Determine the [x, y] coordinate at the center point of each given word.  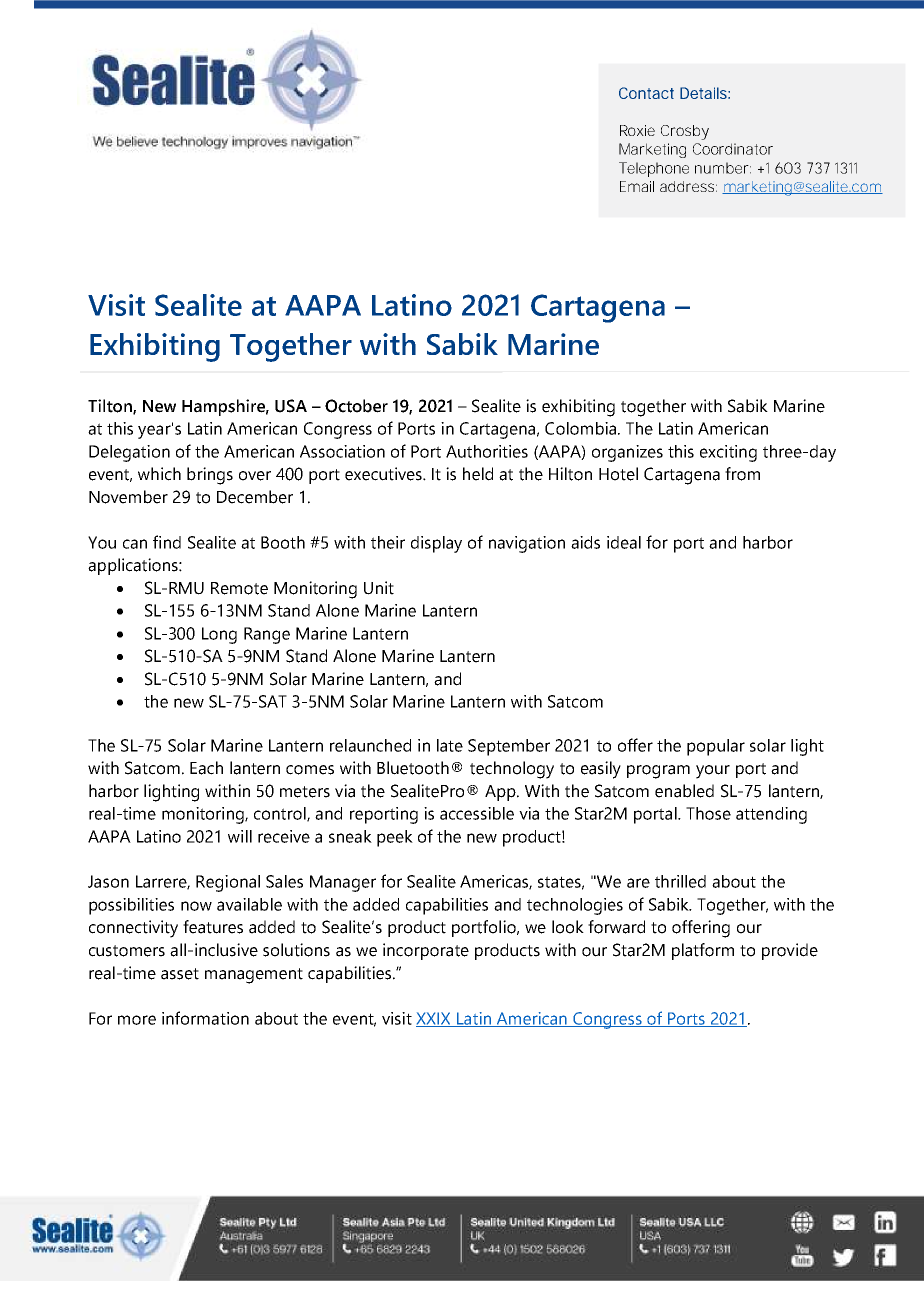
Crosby [685, 132]
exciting [728, 453]
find [167, 542]
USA [291, 406]
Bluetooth [413, 768]
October [356, 406]
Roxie [637, 130]
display [436, 544]
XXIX [434, 1019]
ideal [624, 542]
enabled [684, 791]
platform [703, 951]
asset [180, 974]
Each [206, 768]
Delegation [129, 453]
